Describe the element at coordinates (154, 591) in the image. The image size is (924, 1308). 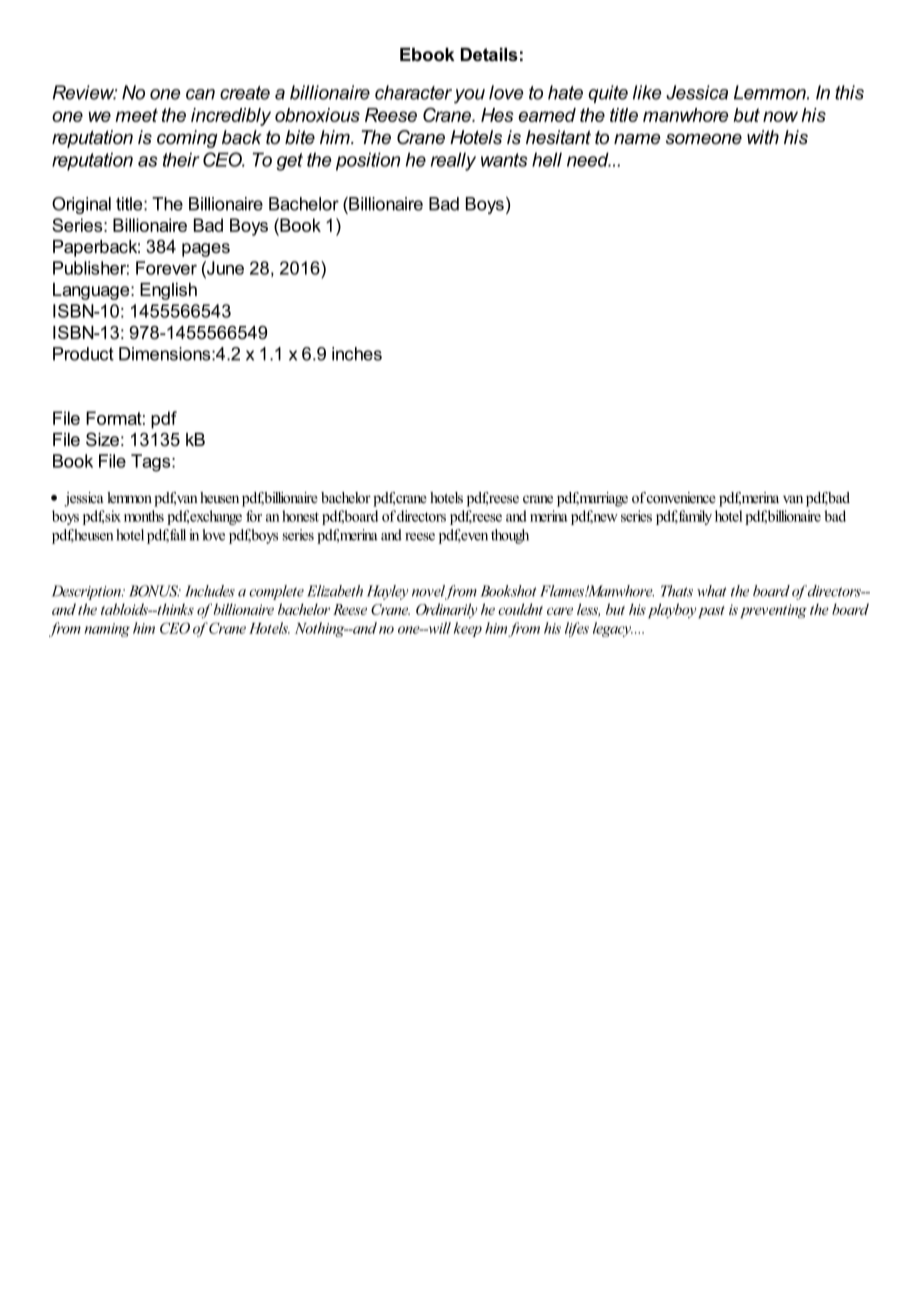
I see `BONUS` at that location.
